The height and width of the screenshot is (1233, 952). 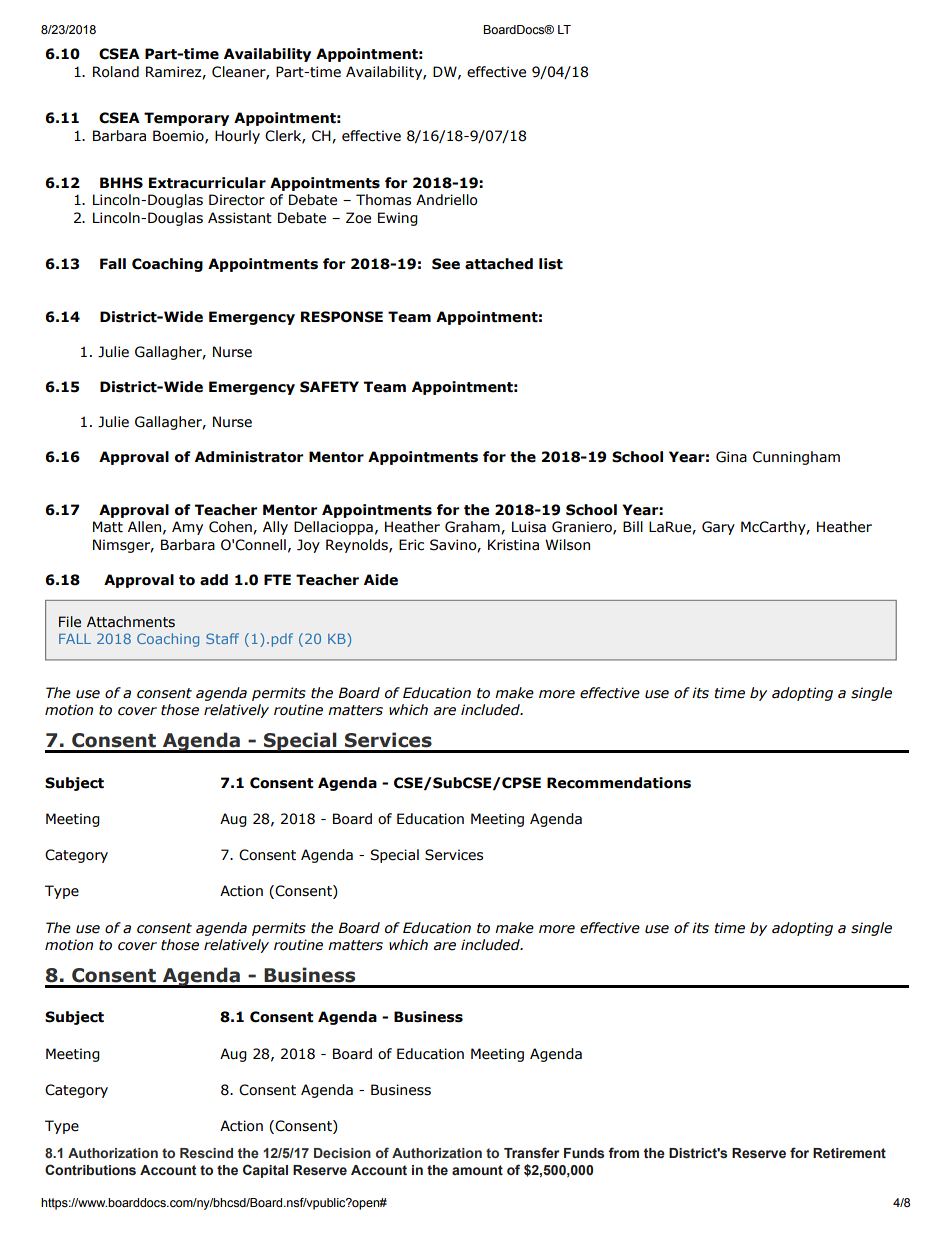 What do you see at coordinates (477, 1170) in the screenshot?
I see `amount` at bounding box center [477, 1170].
